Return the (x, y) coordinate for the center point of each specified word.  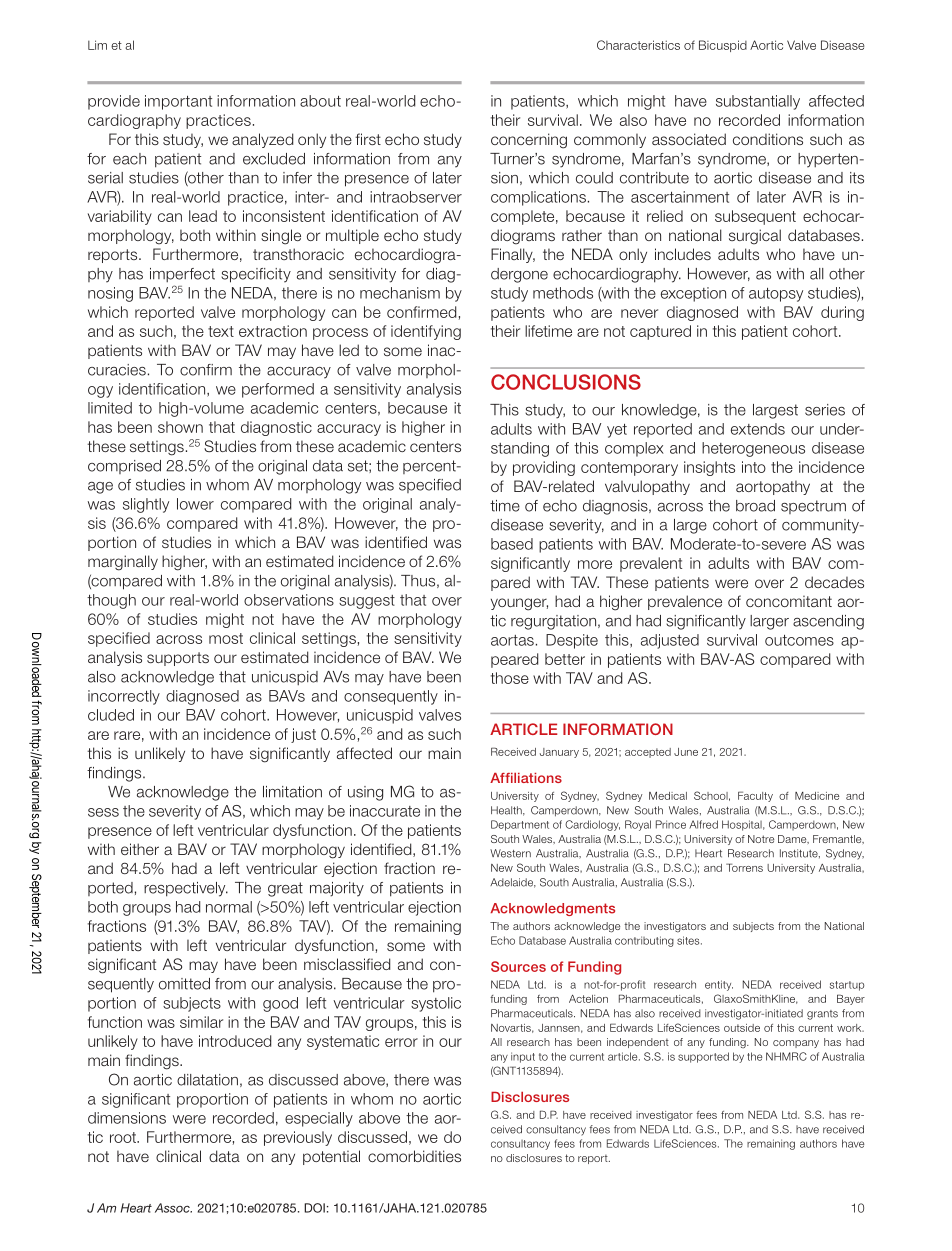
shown (180, 427)
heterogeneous (753, 449)
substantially (758, 102)
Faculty (755, 796)
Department (520, 825)
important (178, 102)
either (140, 849)
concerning (529, 141)
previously (298, 1138)
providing (544, 468)
